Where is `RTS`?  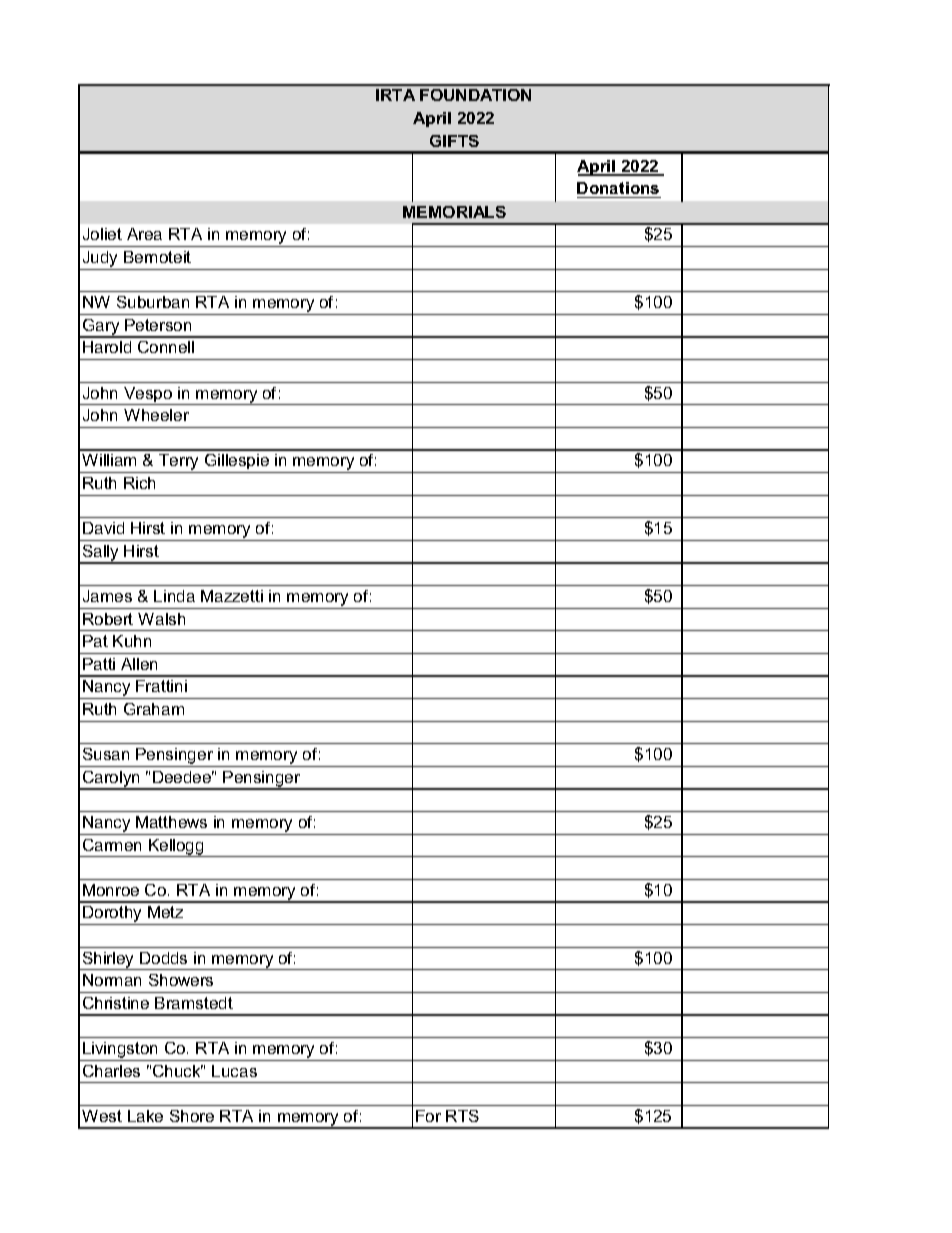
RTS is located at coordinates (462, 1116).
